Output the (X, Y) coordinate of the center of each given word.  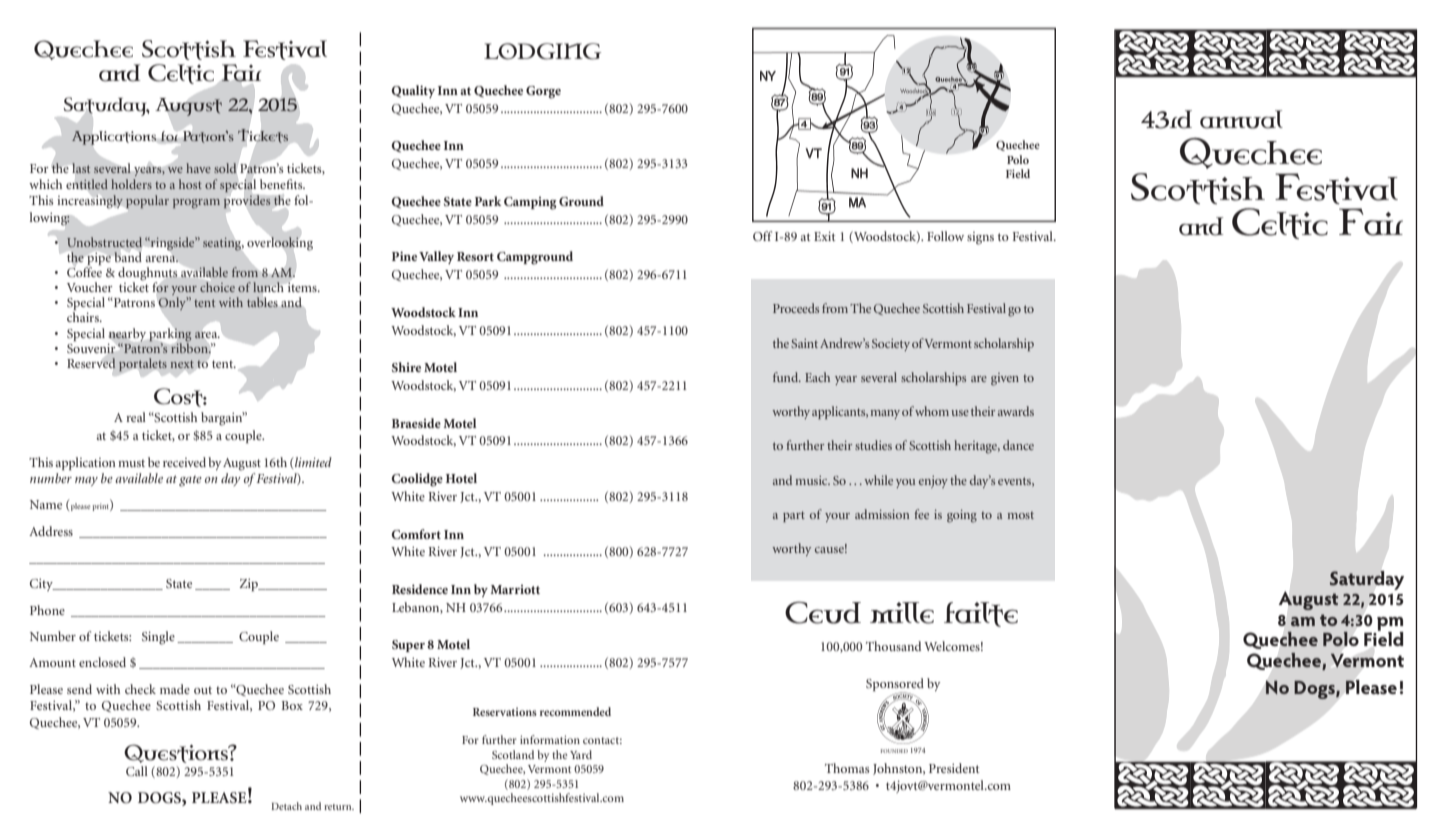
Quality (413, 91)
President (954, 768)
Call (137, 771)
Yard (581, 754)
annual (1241, 119)
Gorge (543, 92)
